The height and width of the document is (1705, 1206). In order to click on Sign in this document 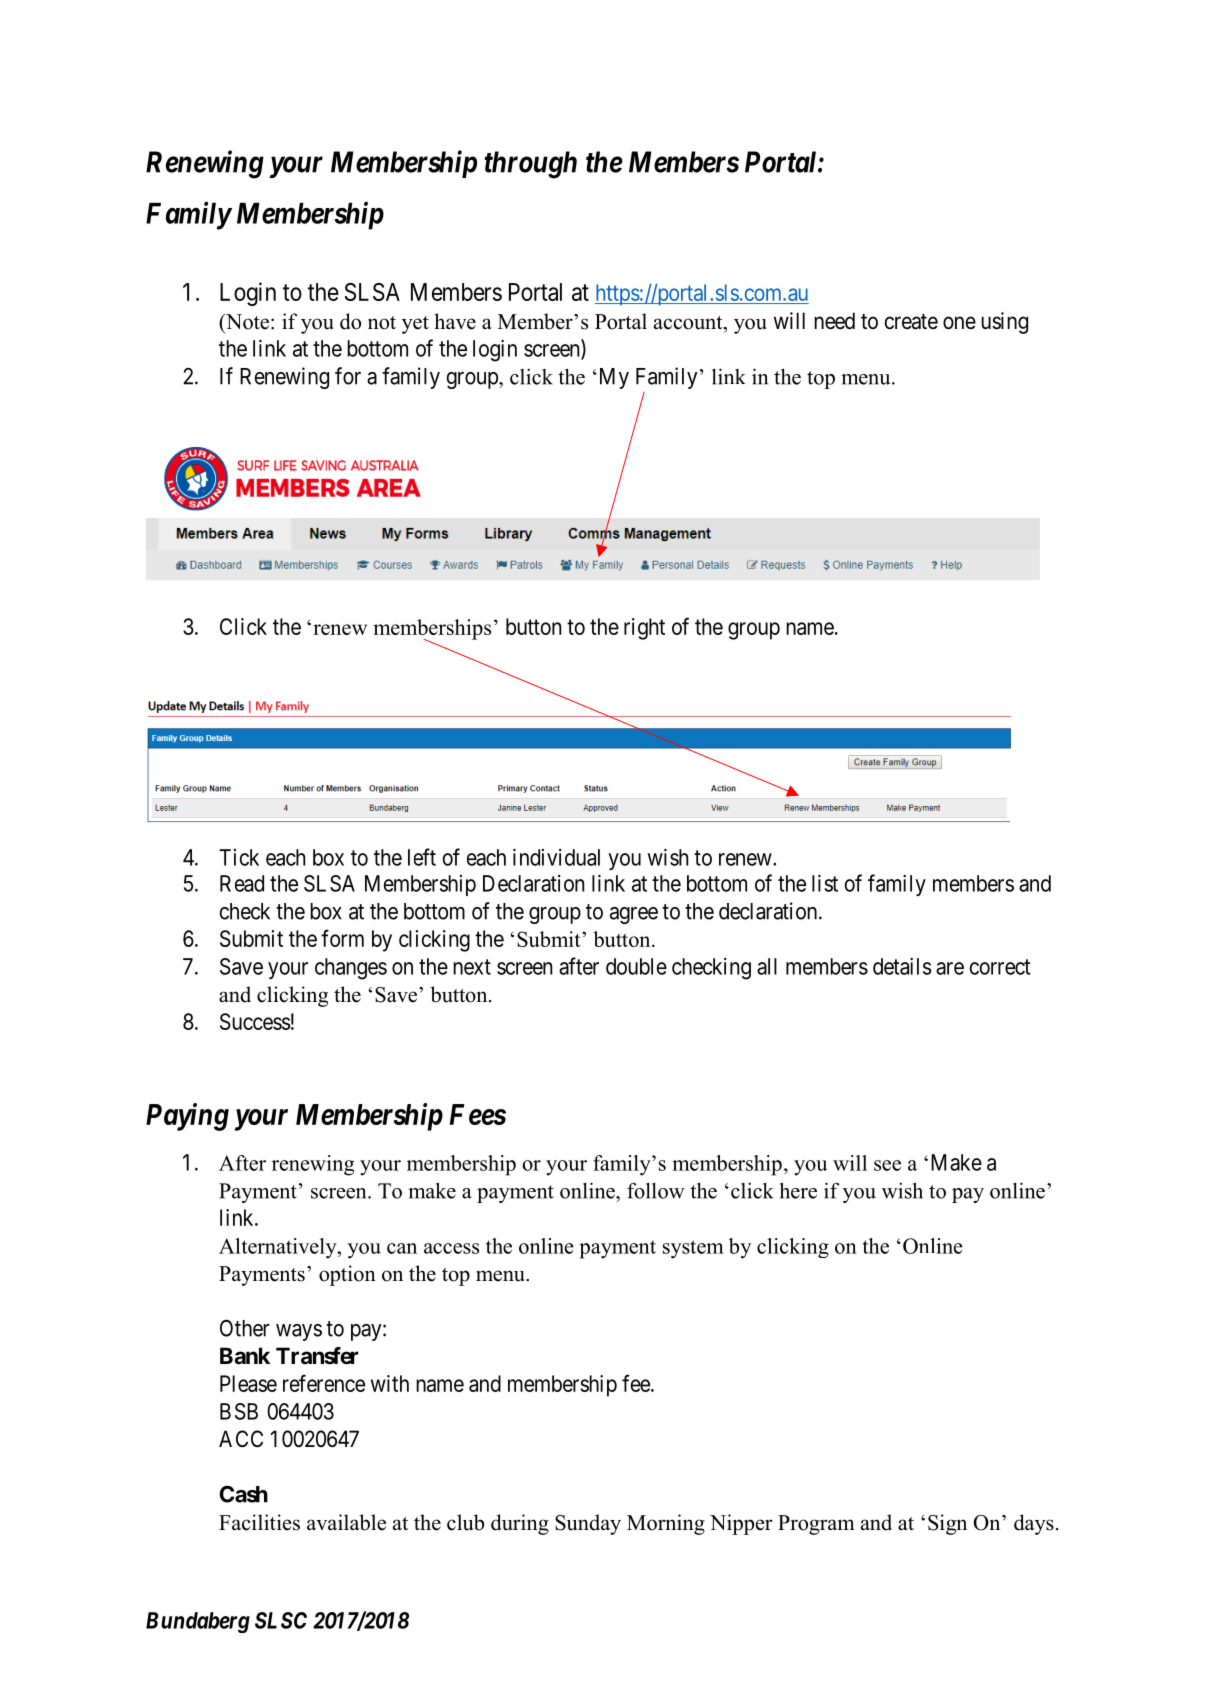, I will do `click(947, 1524)`.
